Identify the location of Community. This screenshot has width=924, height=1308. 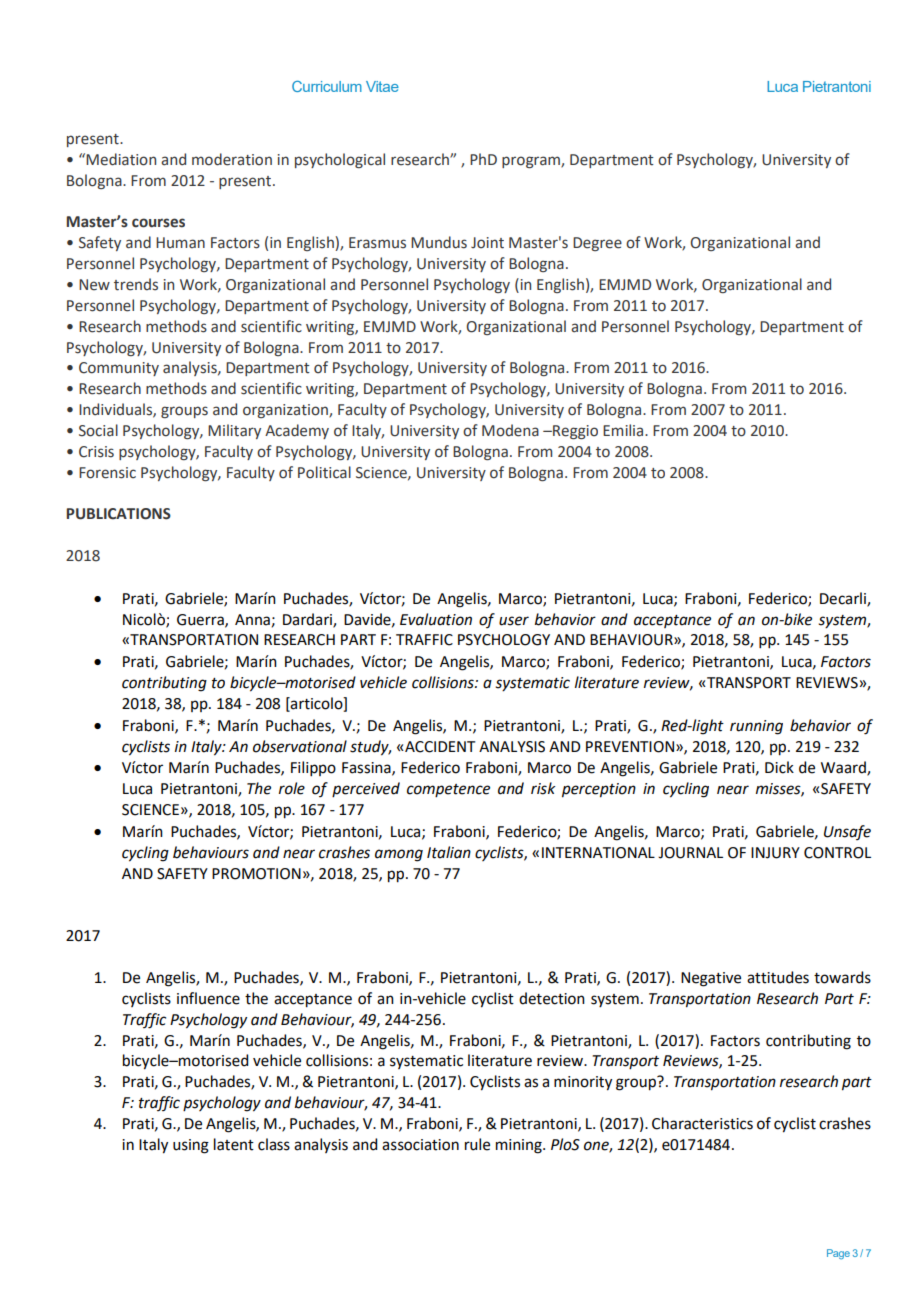
(119, 369).
